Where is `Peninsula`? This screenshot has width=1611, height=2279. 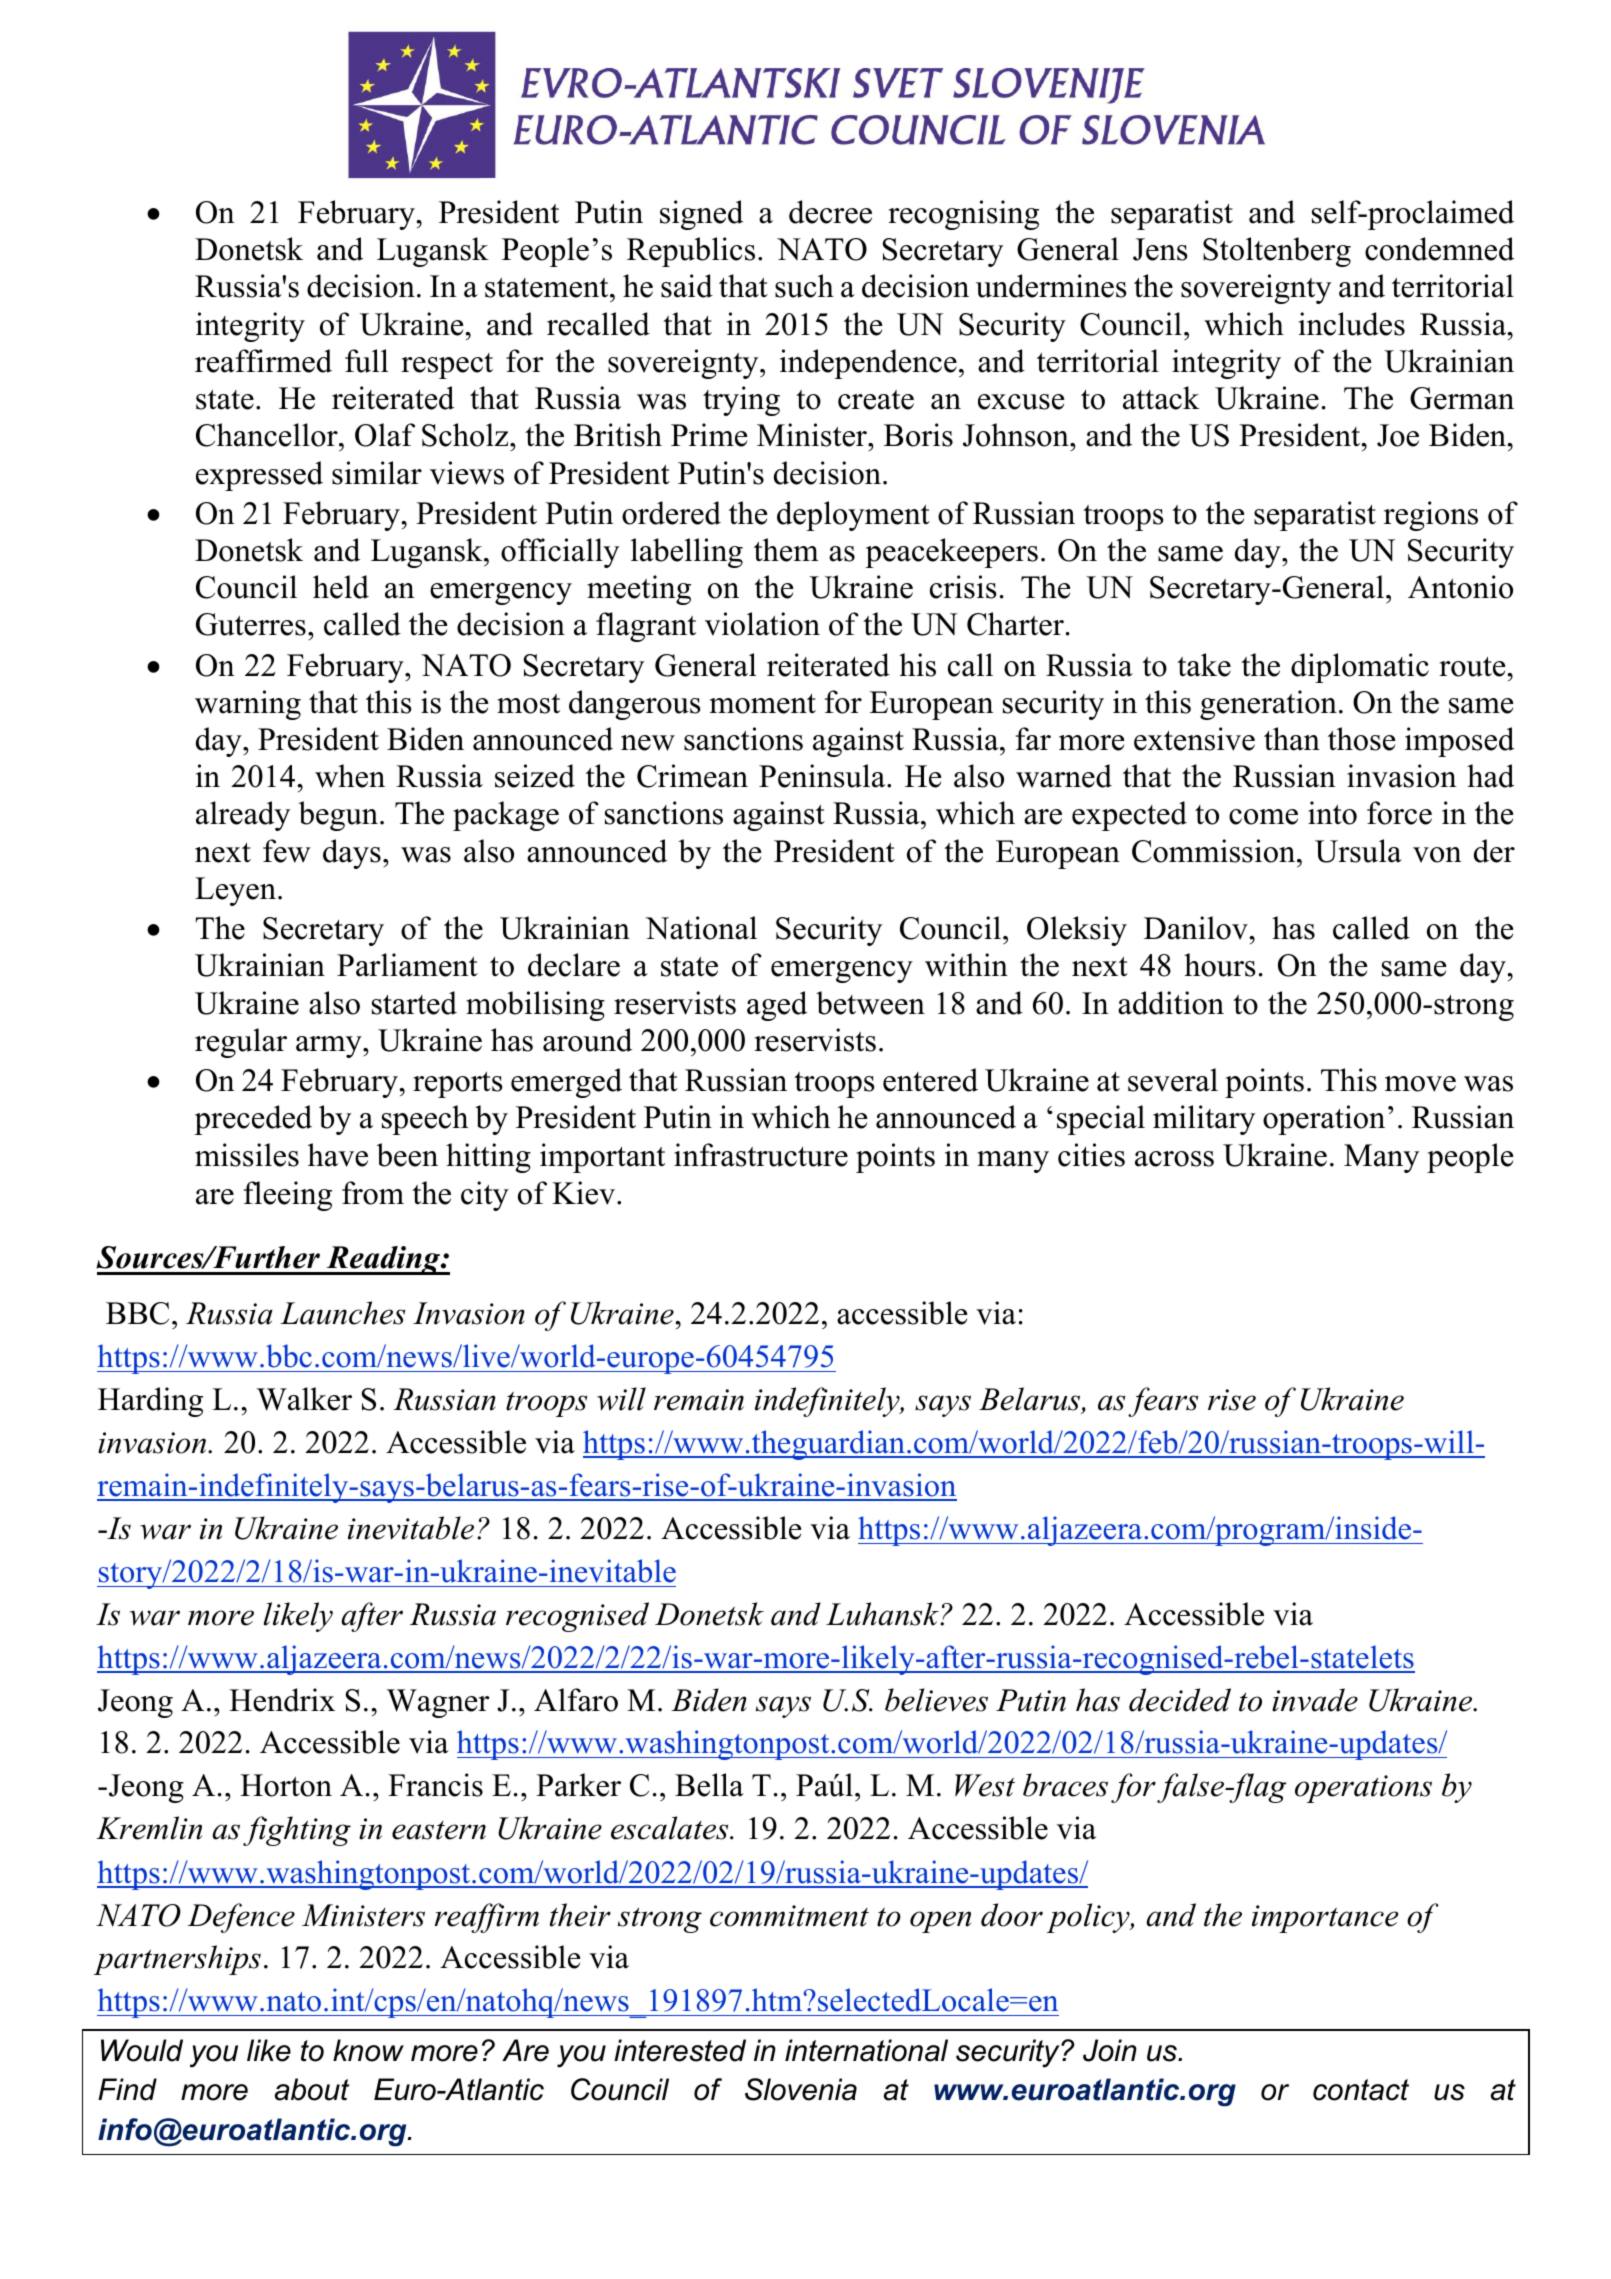 Peninsula is located at coordinates (823, 776).
